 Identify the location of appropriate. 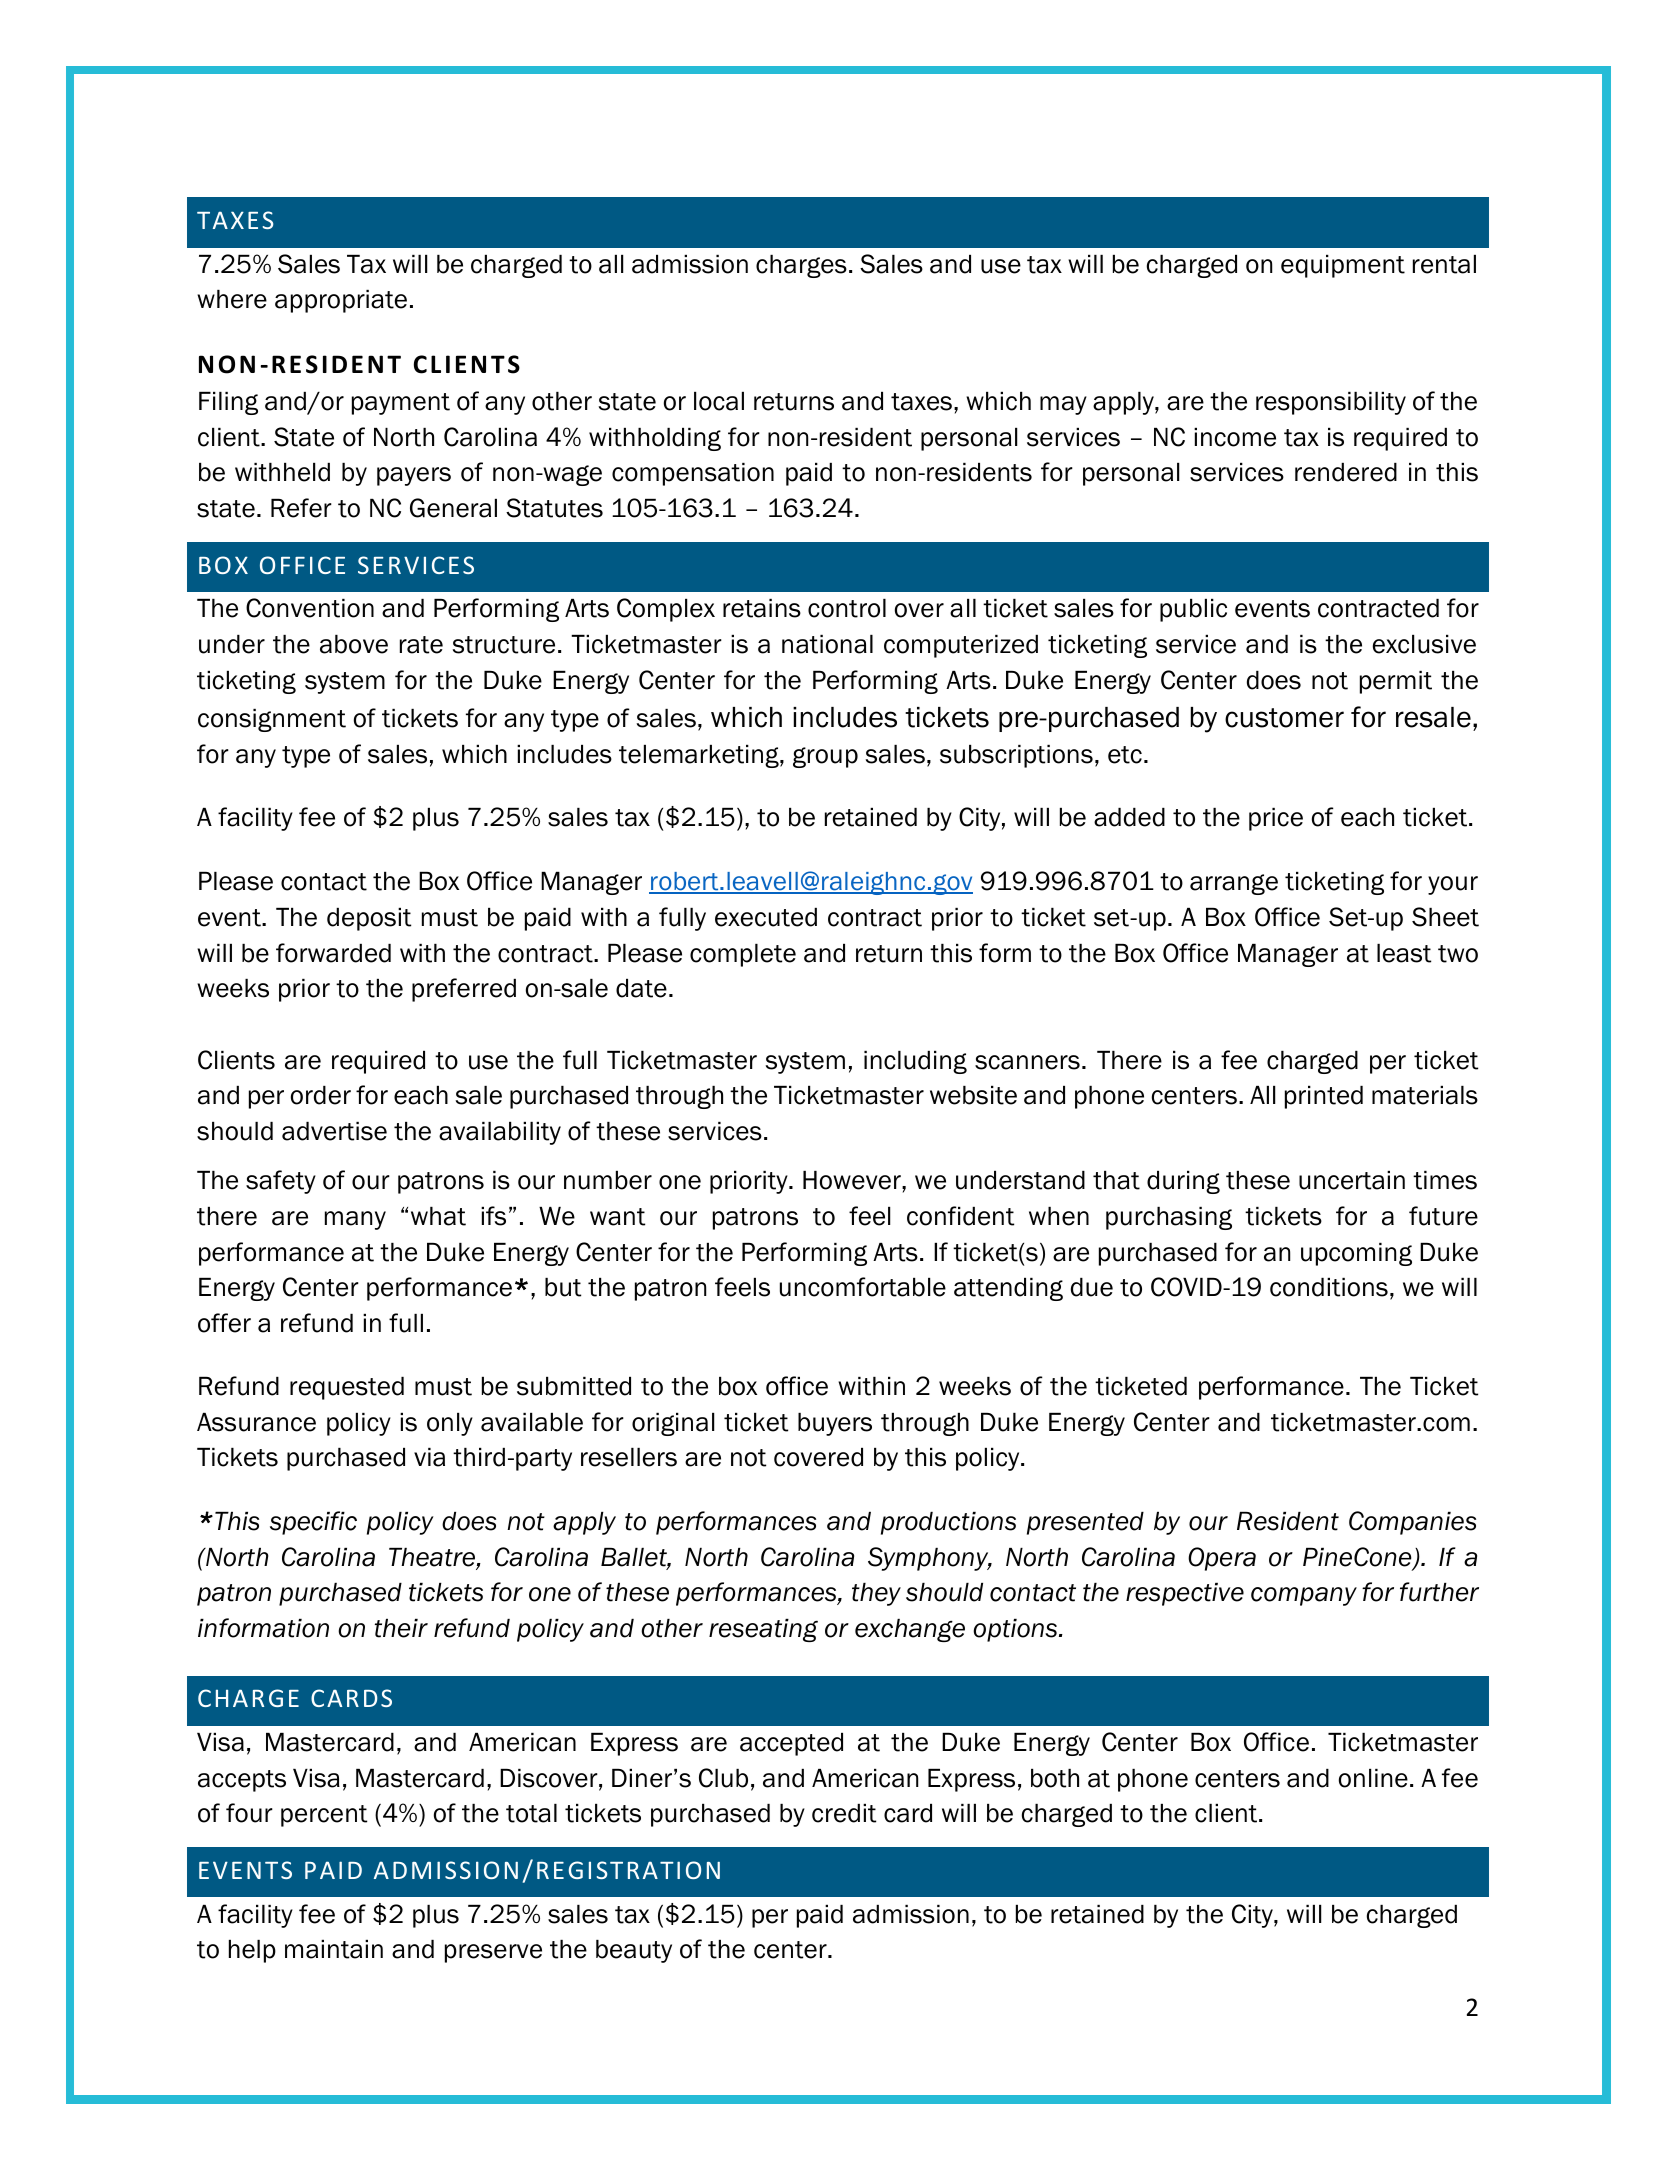
(341, 301).
